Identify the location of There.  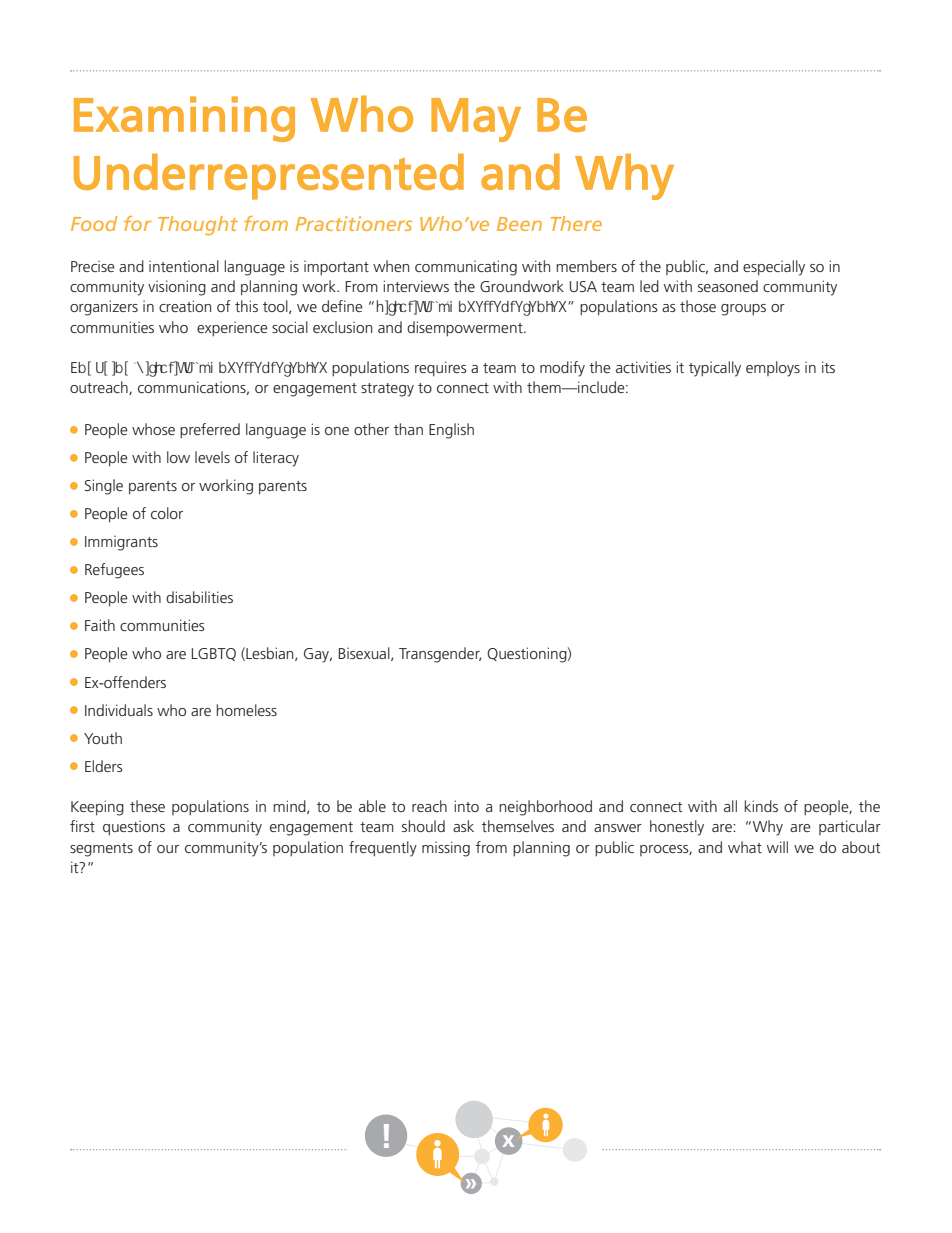
(576, 223).
